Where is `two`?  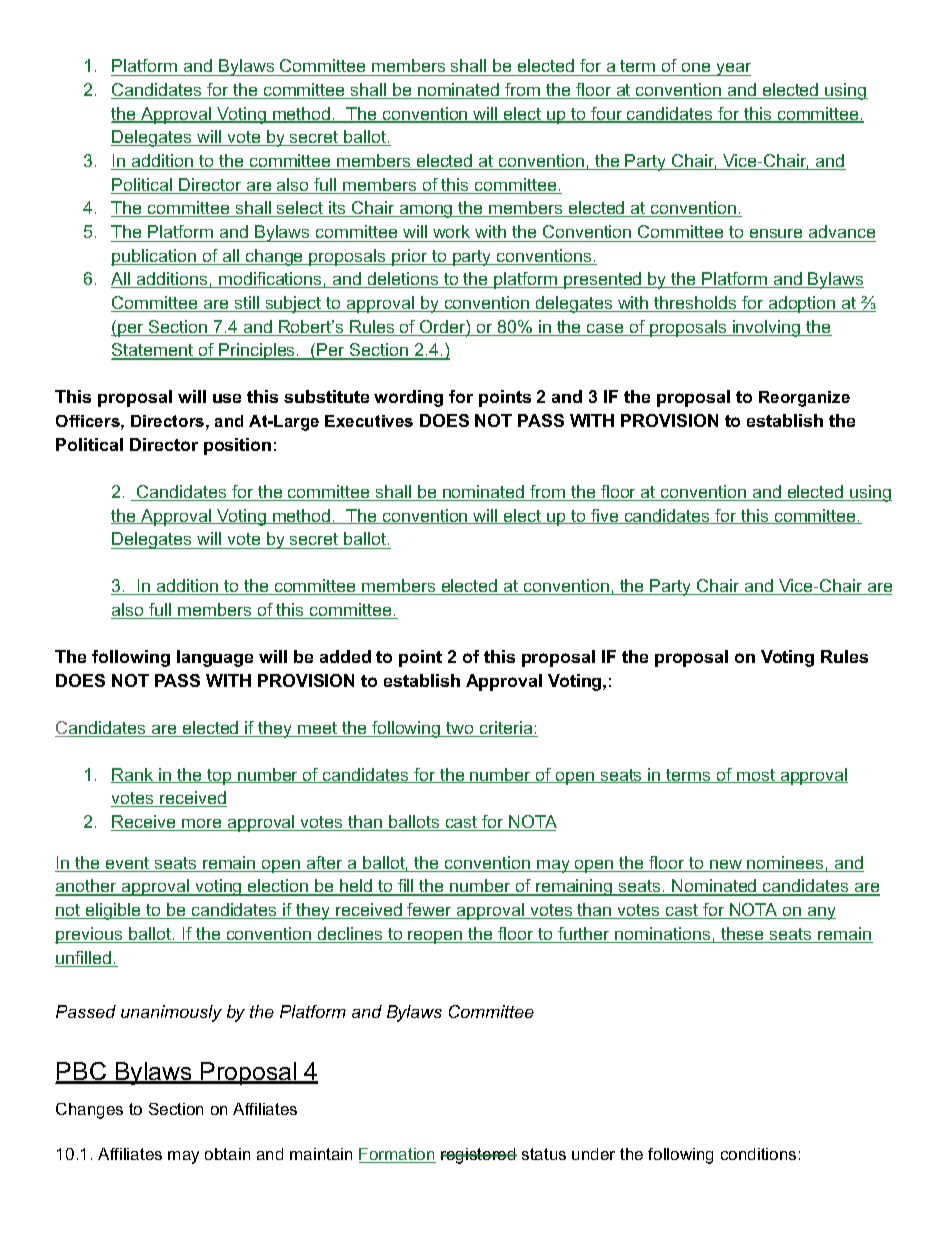
two is located at coordinates (460, 729).
